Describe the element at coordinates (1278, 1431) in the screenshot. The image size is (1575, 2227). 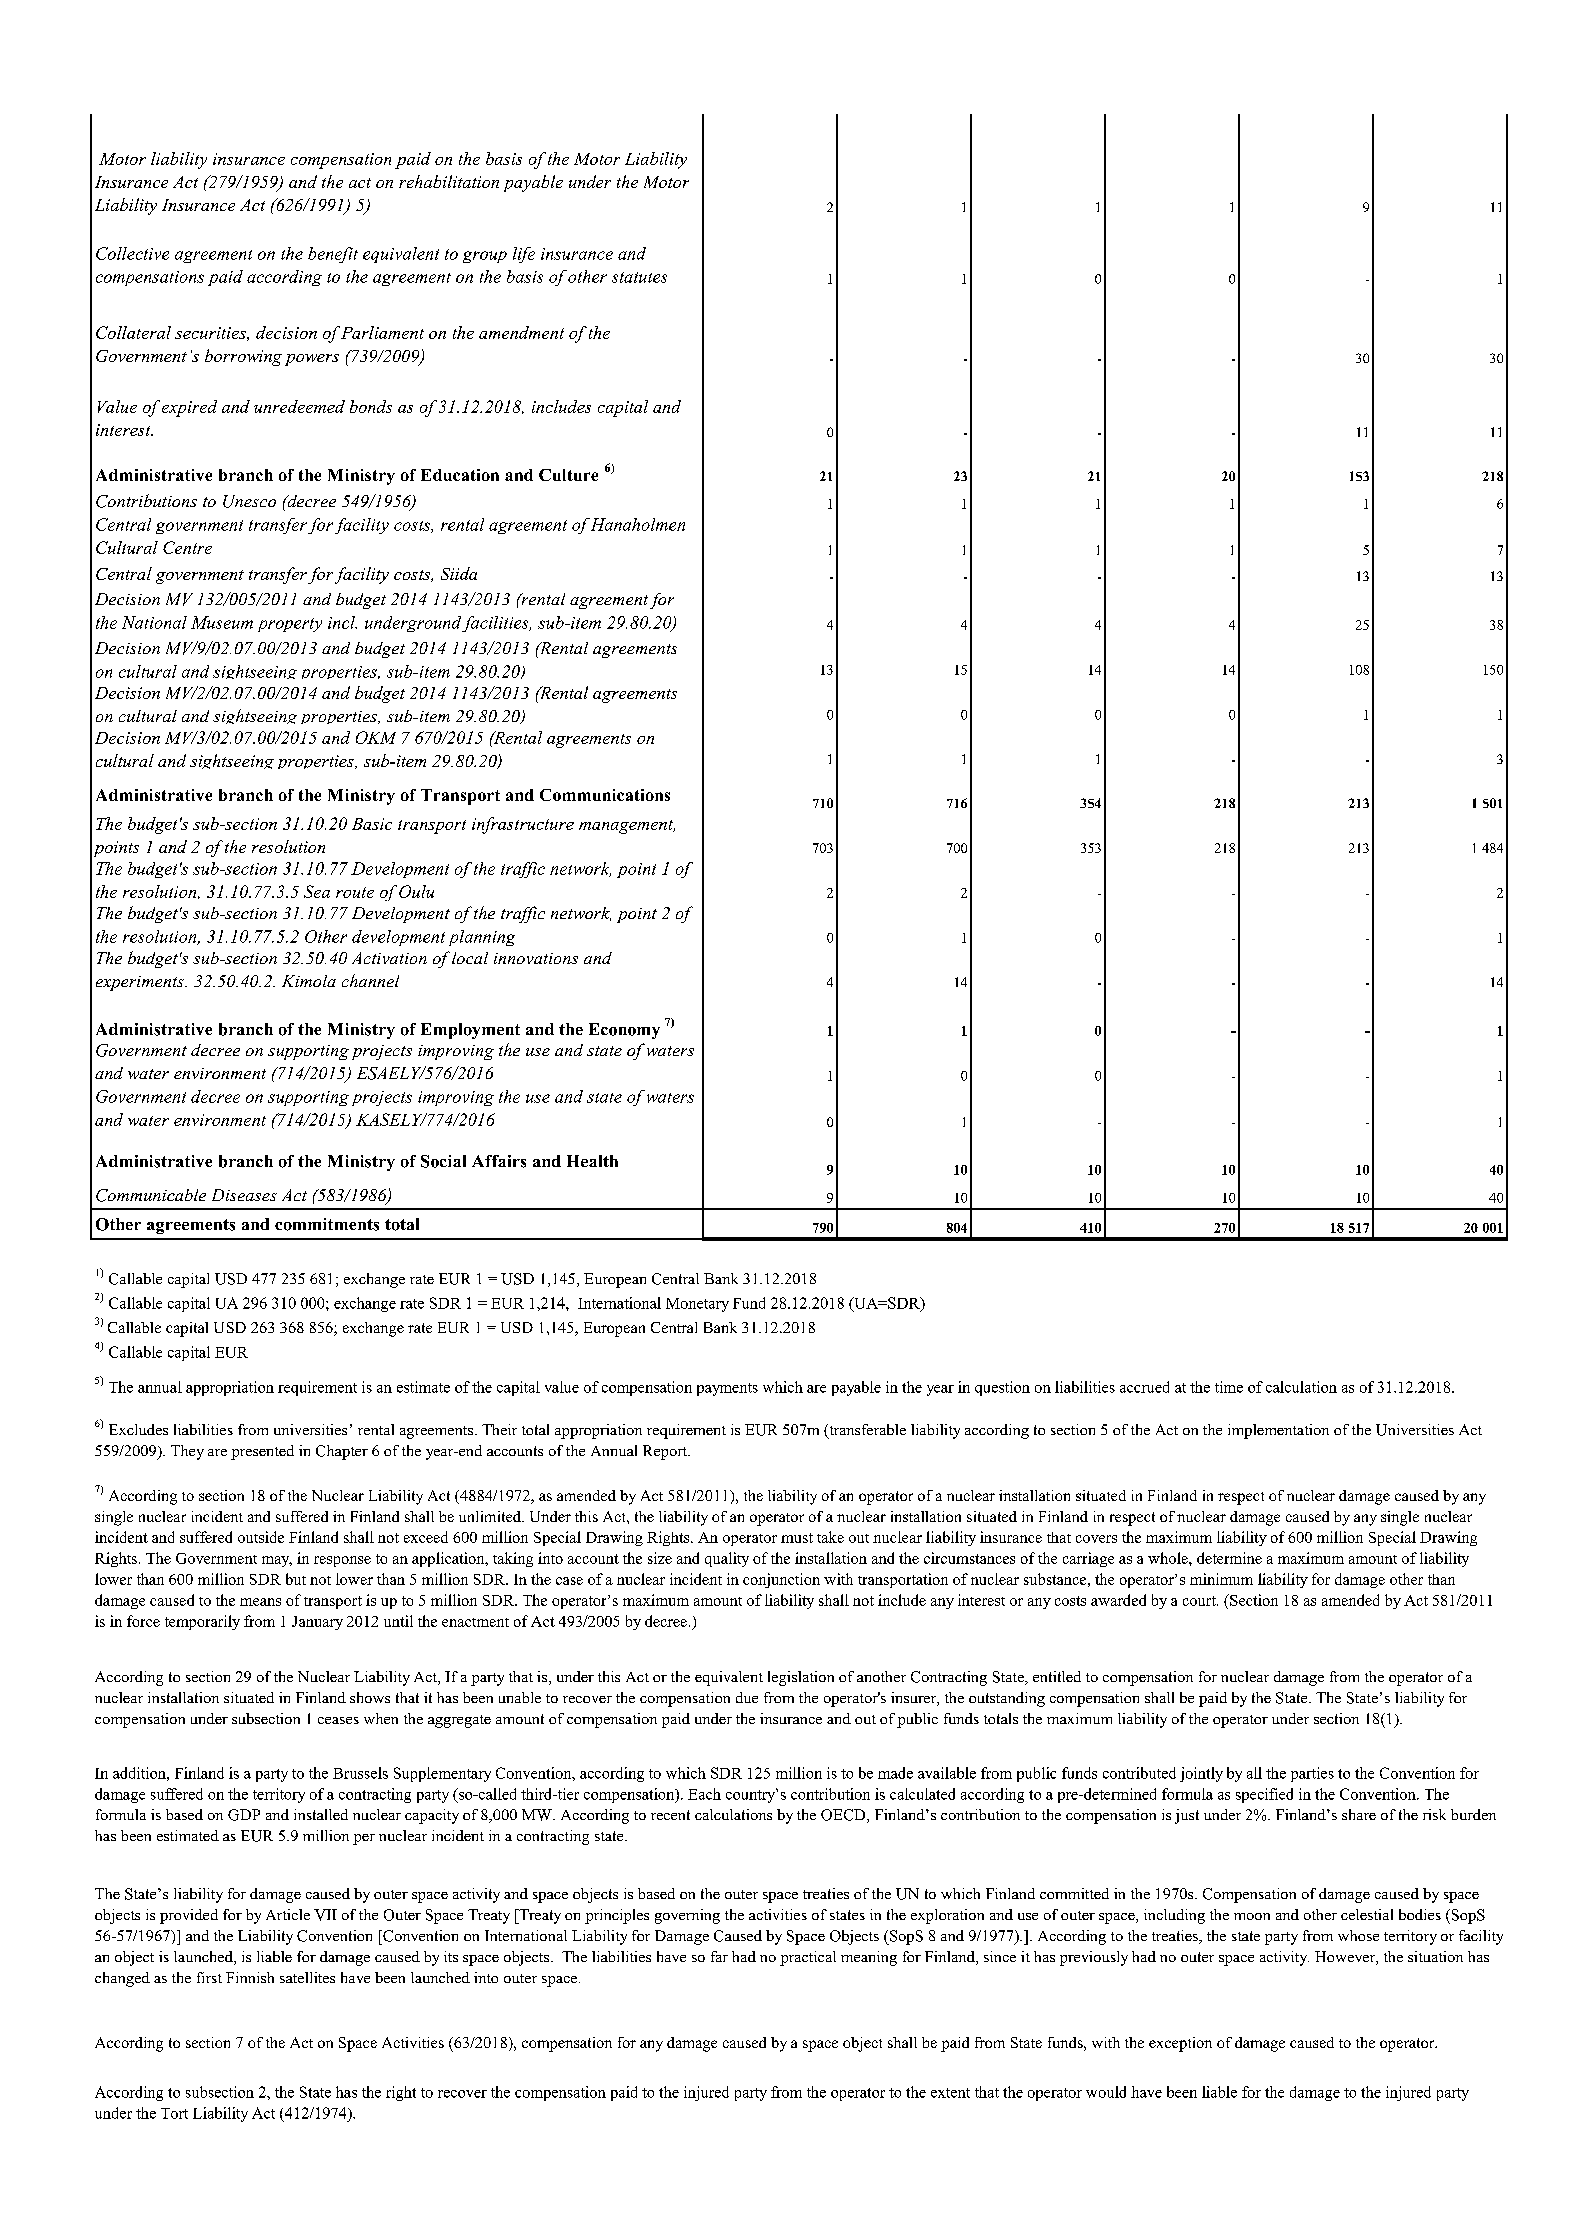
I see `implementation` at that location.
